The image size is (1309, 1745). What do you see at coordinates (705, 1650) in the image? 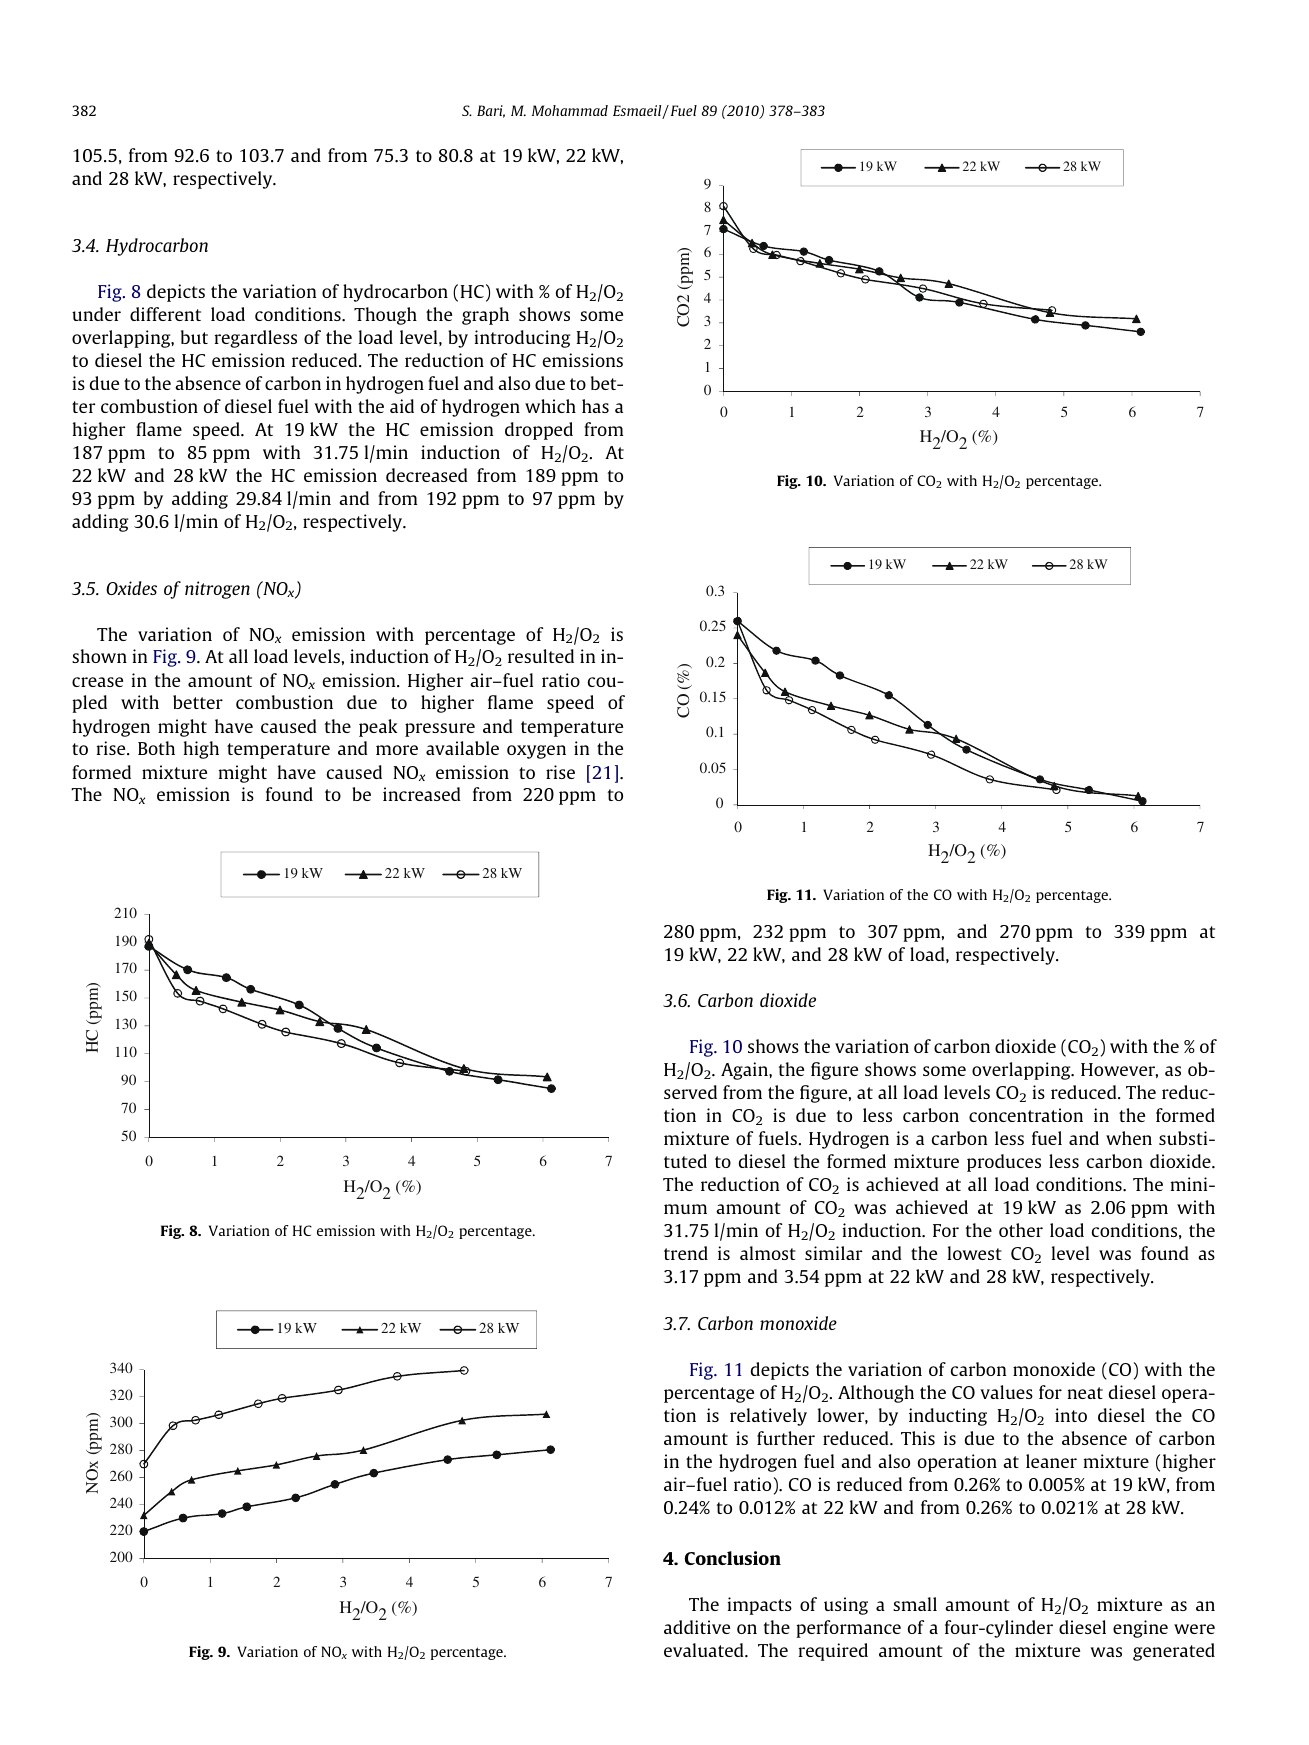
I see `evaluated` at bounding box center [705, 1650].
